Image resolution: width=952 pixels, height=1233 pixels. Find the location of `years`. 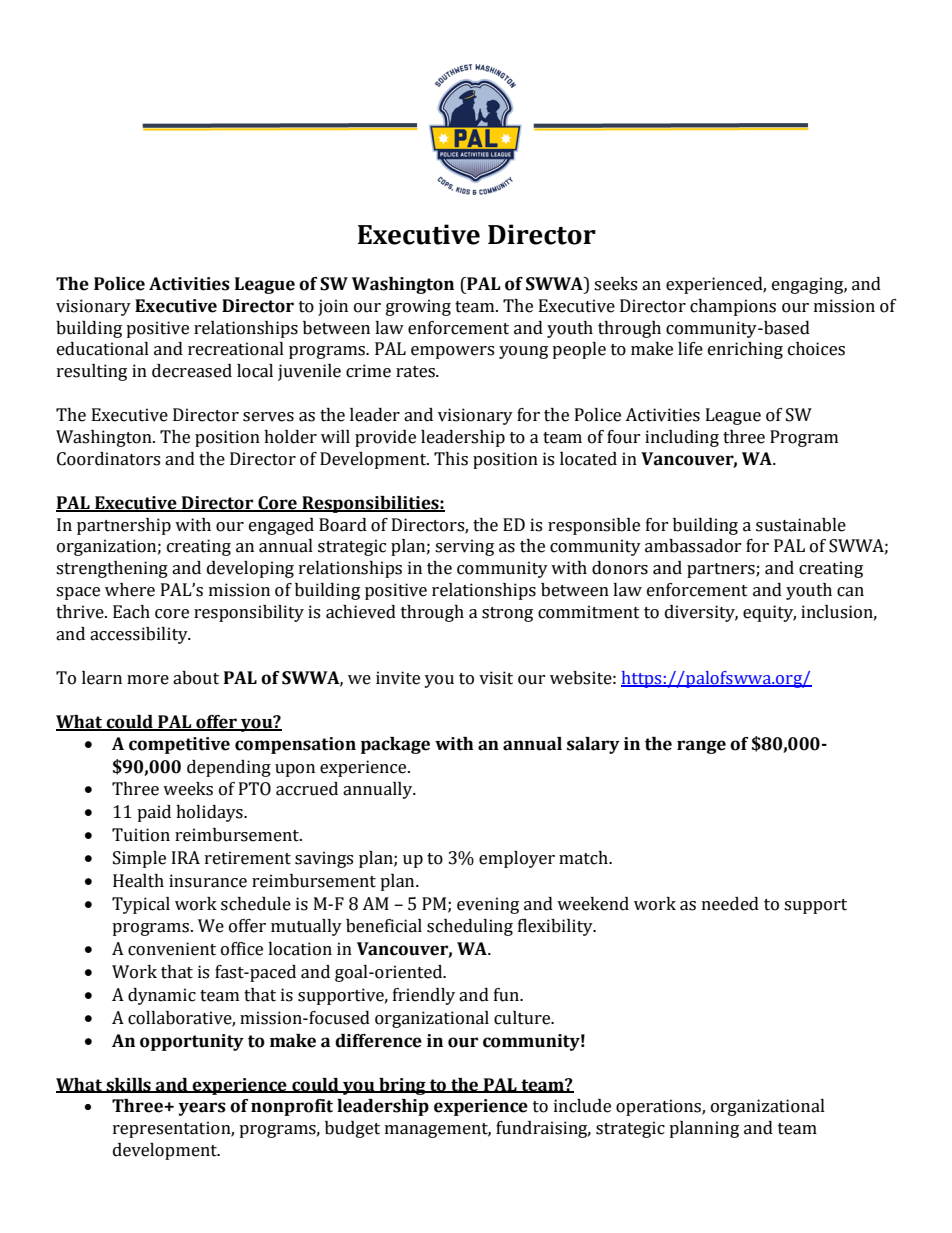

years is located at coordinates (202, 1109).
